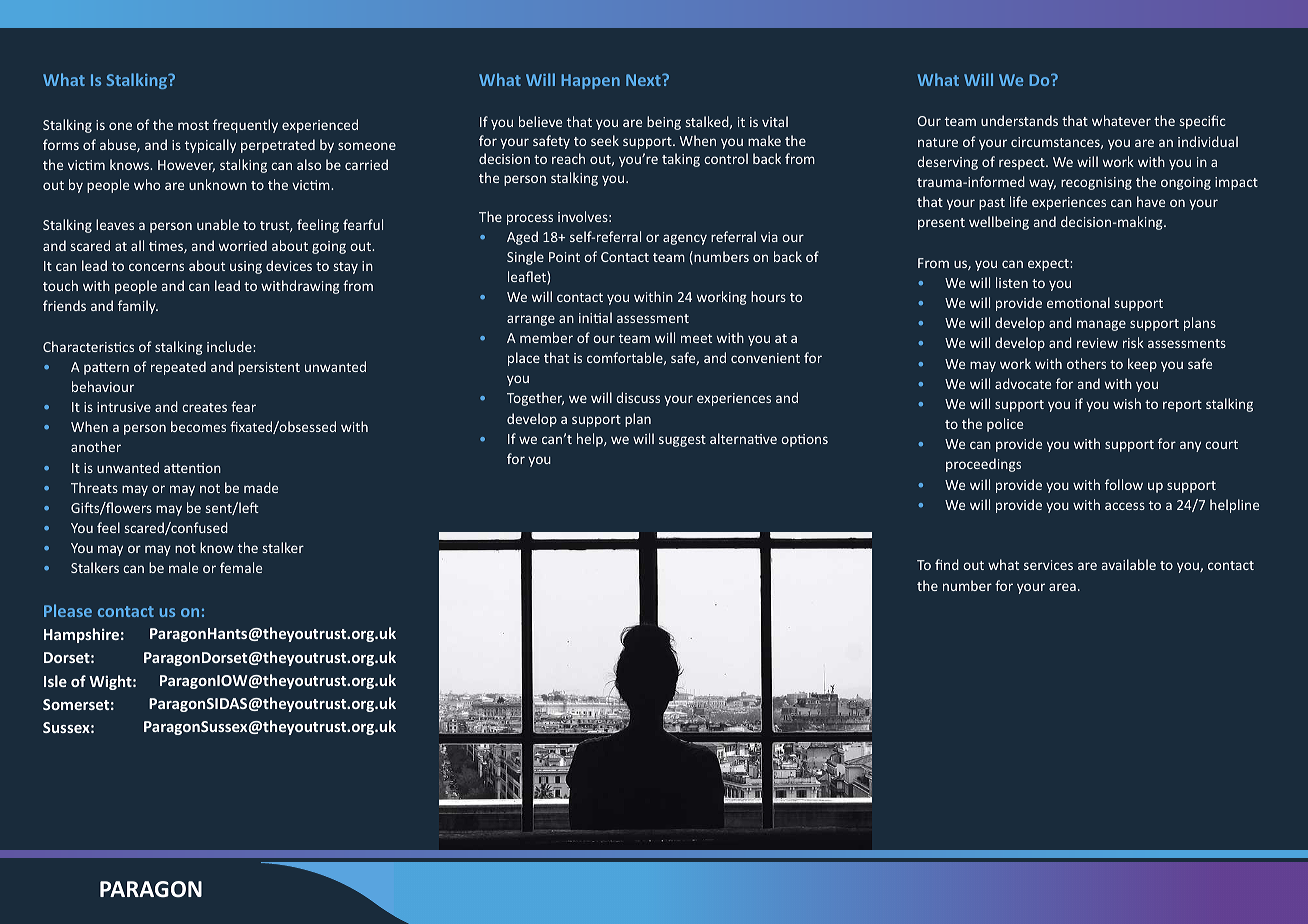 Image resolution: width=1308 pixels, height=924 pixels. What do you see at coordinates (156, 267) in the screenshot?
I see `concerns` at bounding box center [156, 267].
